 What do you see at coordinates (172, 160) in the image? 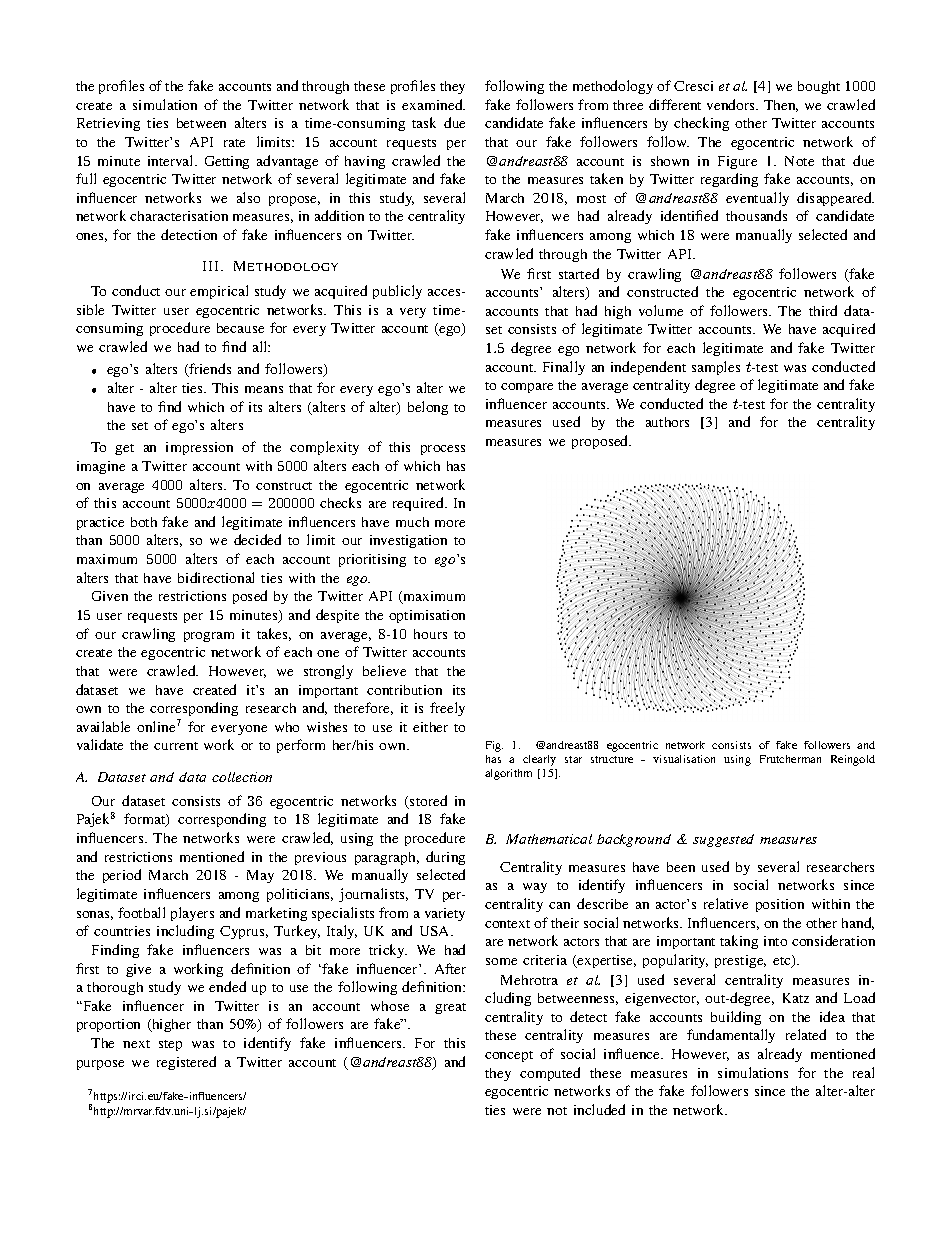
I see `interval` at bounding box center [172, 160].
